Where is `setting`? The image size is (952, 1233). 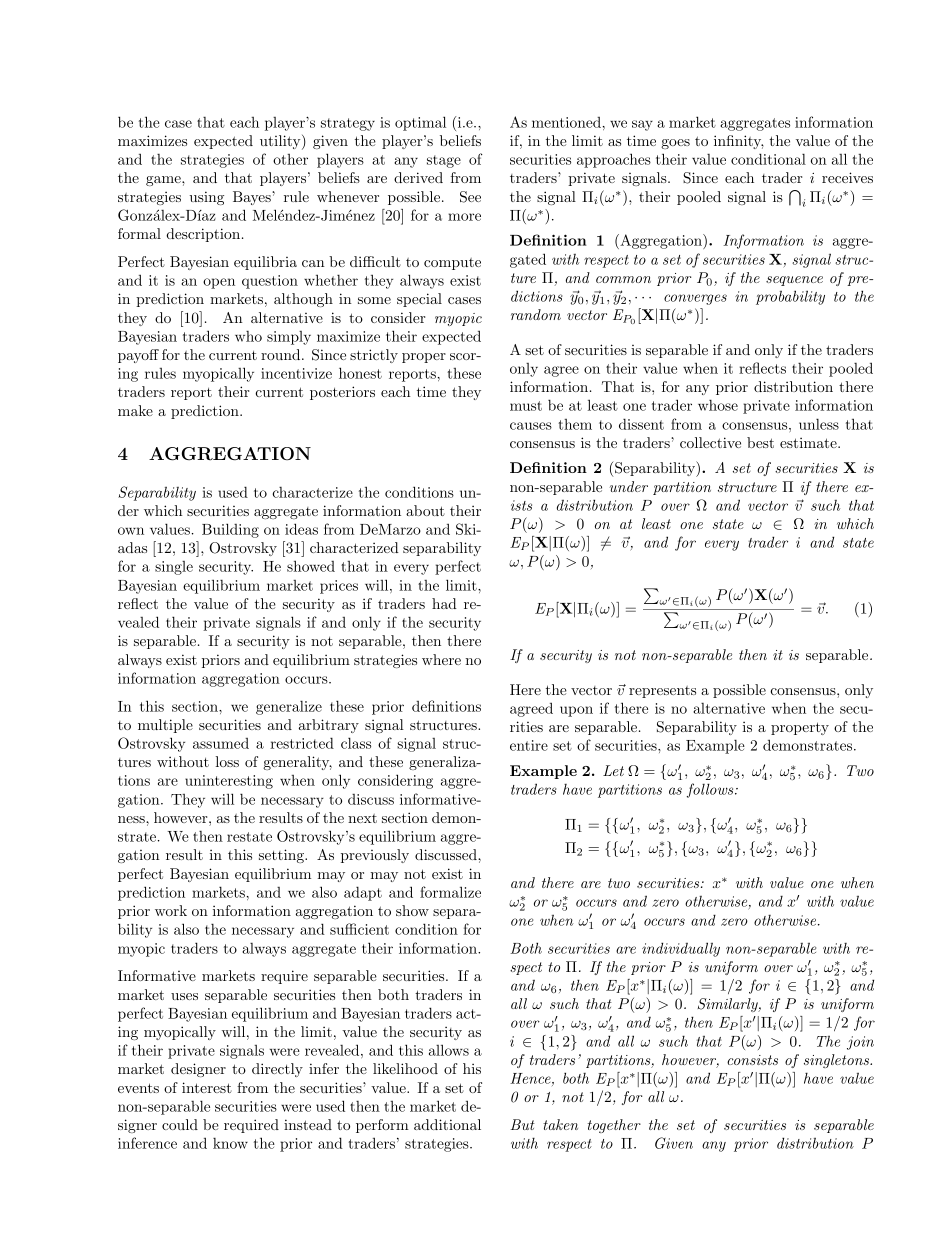 setting is located at coordinates (282, 856).
